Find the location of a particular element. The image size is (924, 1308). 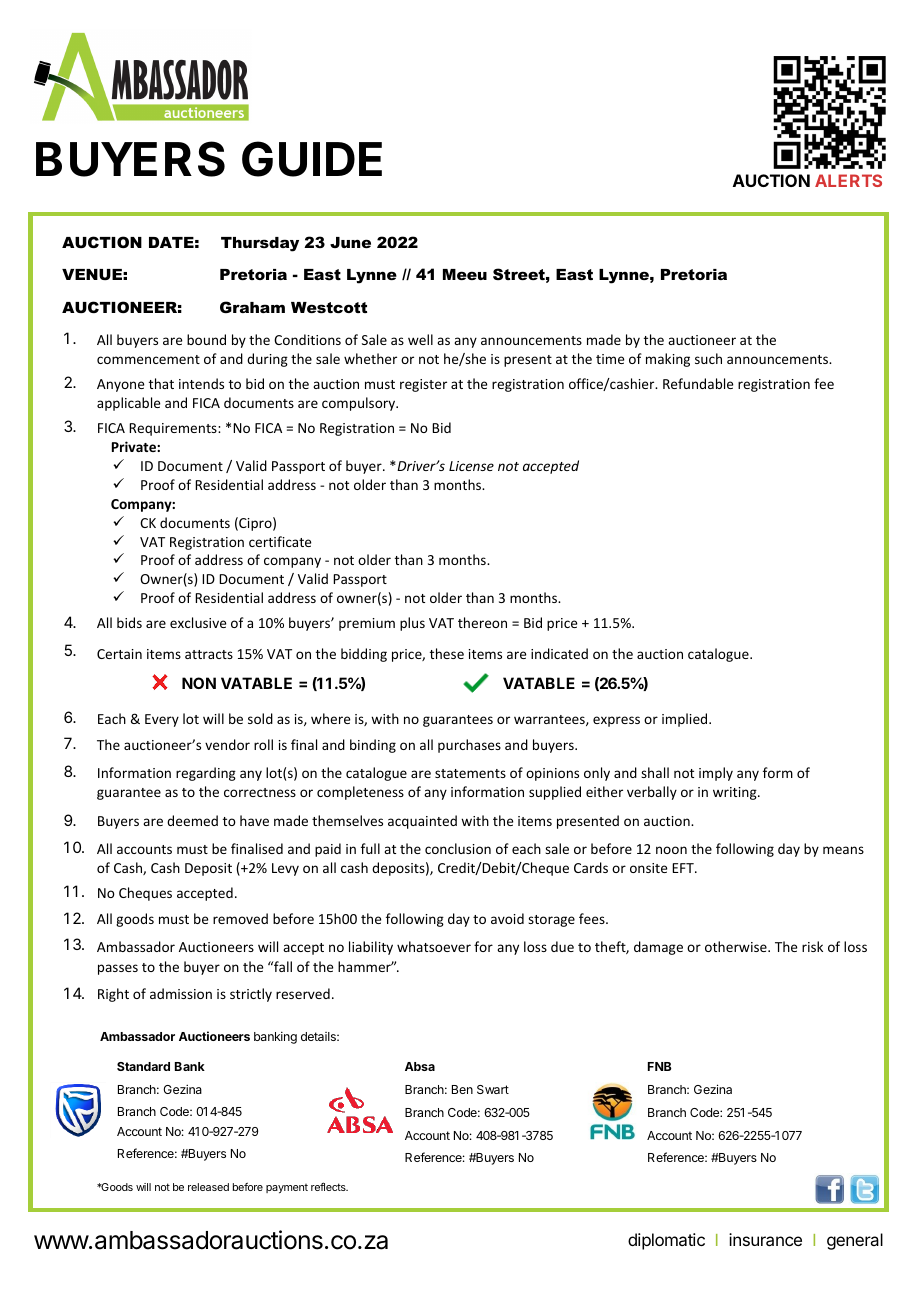

Requirements is located at coordinates (174, 429).
